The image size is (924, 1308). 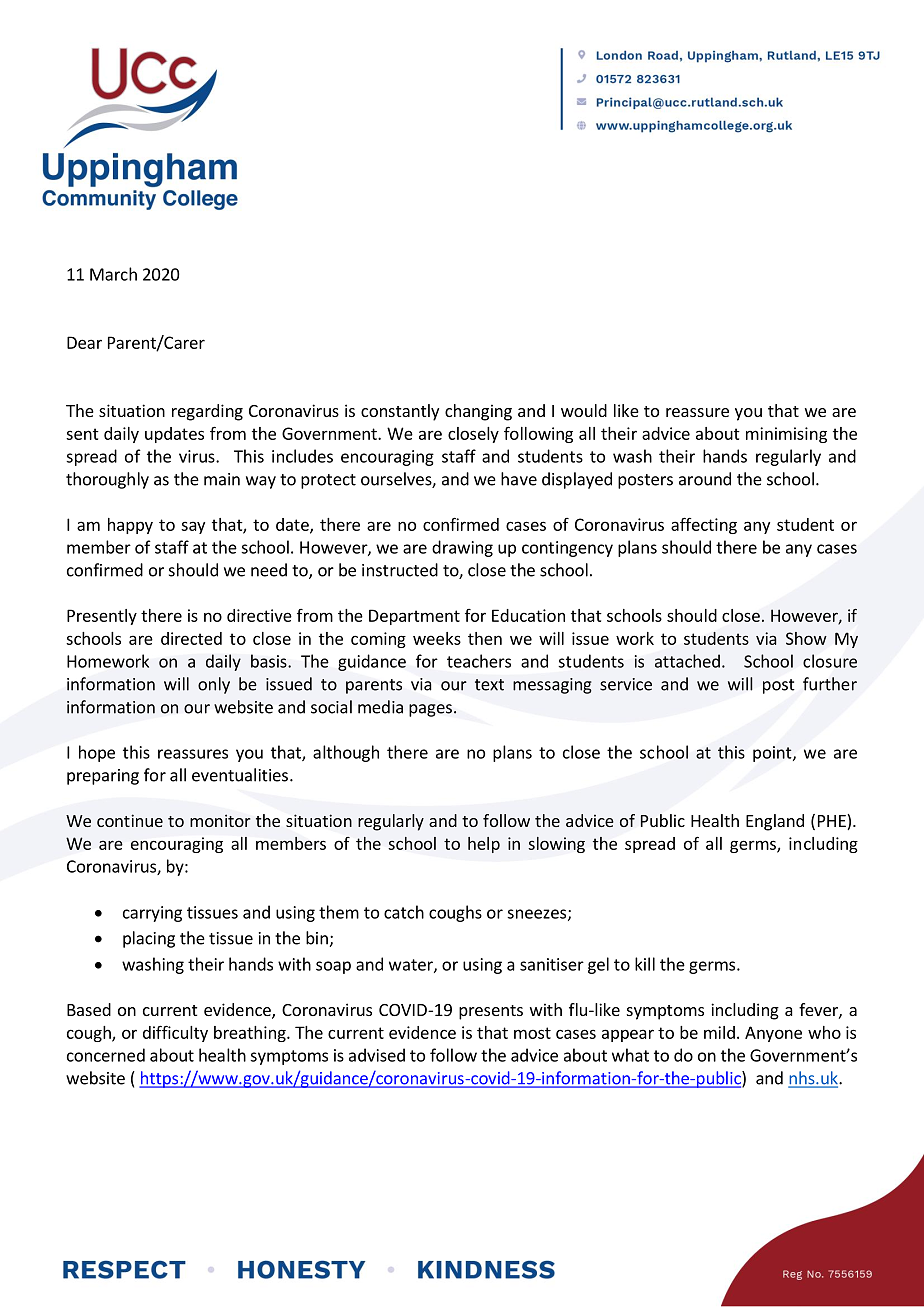 I want to click on help, so click(x=484, y=845).
